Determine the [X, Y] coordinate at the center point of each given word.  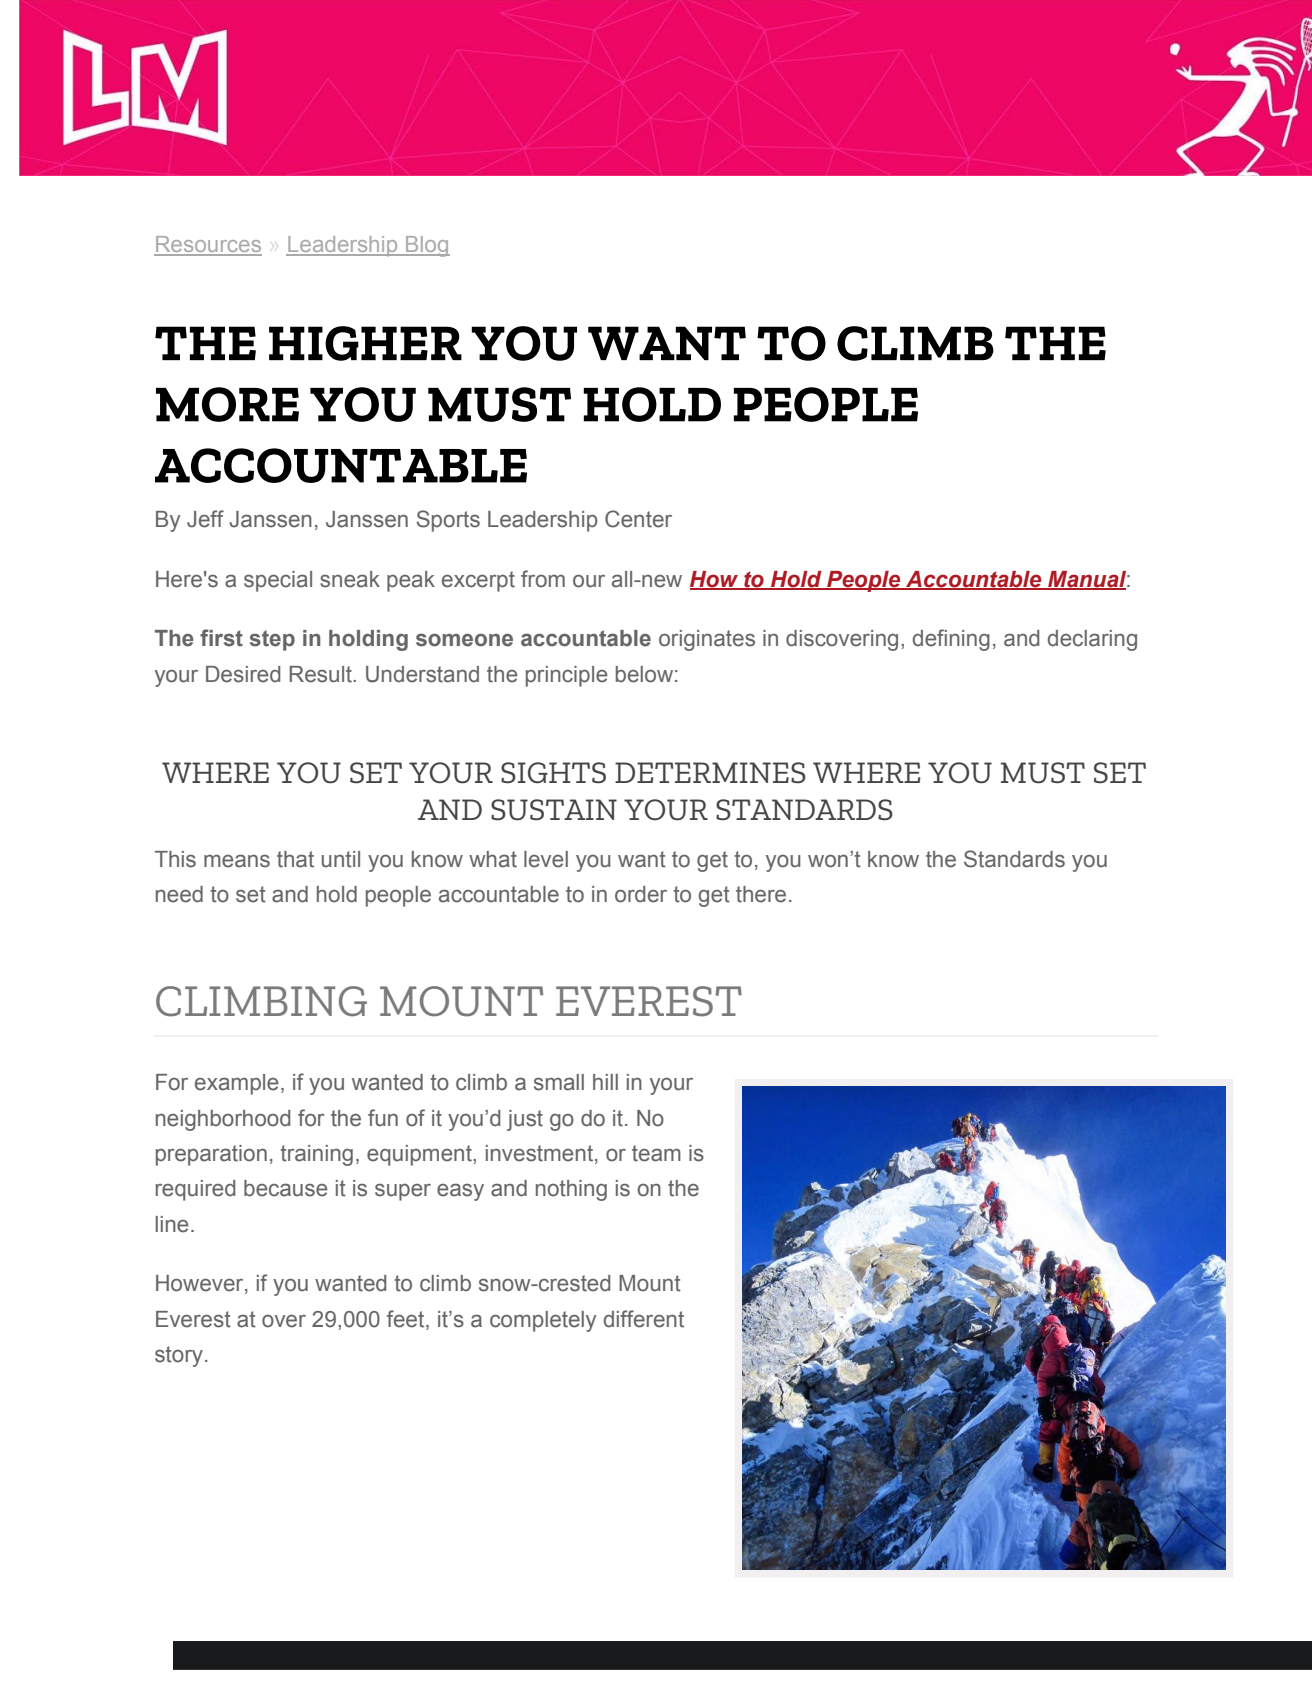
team [656, 1153]
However [201, 1284]
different [644, 1319]
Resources [208, 245]
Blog [427, 246]
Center [638, 519]
